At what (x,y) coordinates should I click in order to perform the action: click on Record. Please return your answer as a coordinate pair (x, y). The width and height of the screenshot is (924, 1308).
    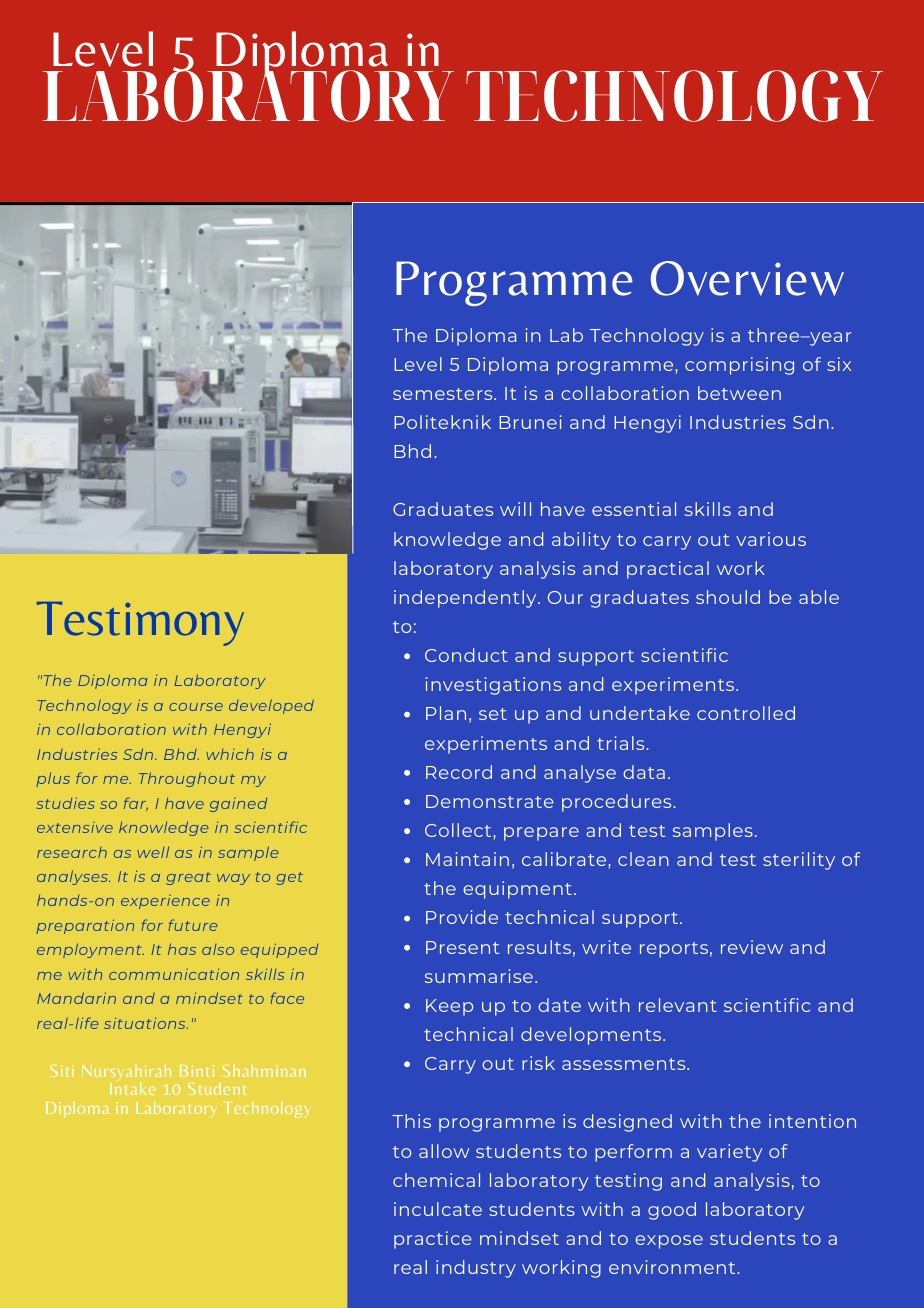
    Looking at the image, I should click on (459, 772).
